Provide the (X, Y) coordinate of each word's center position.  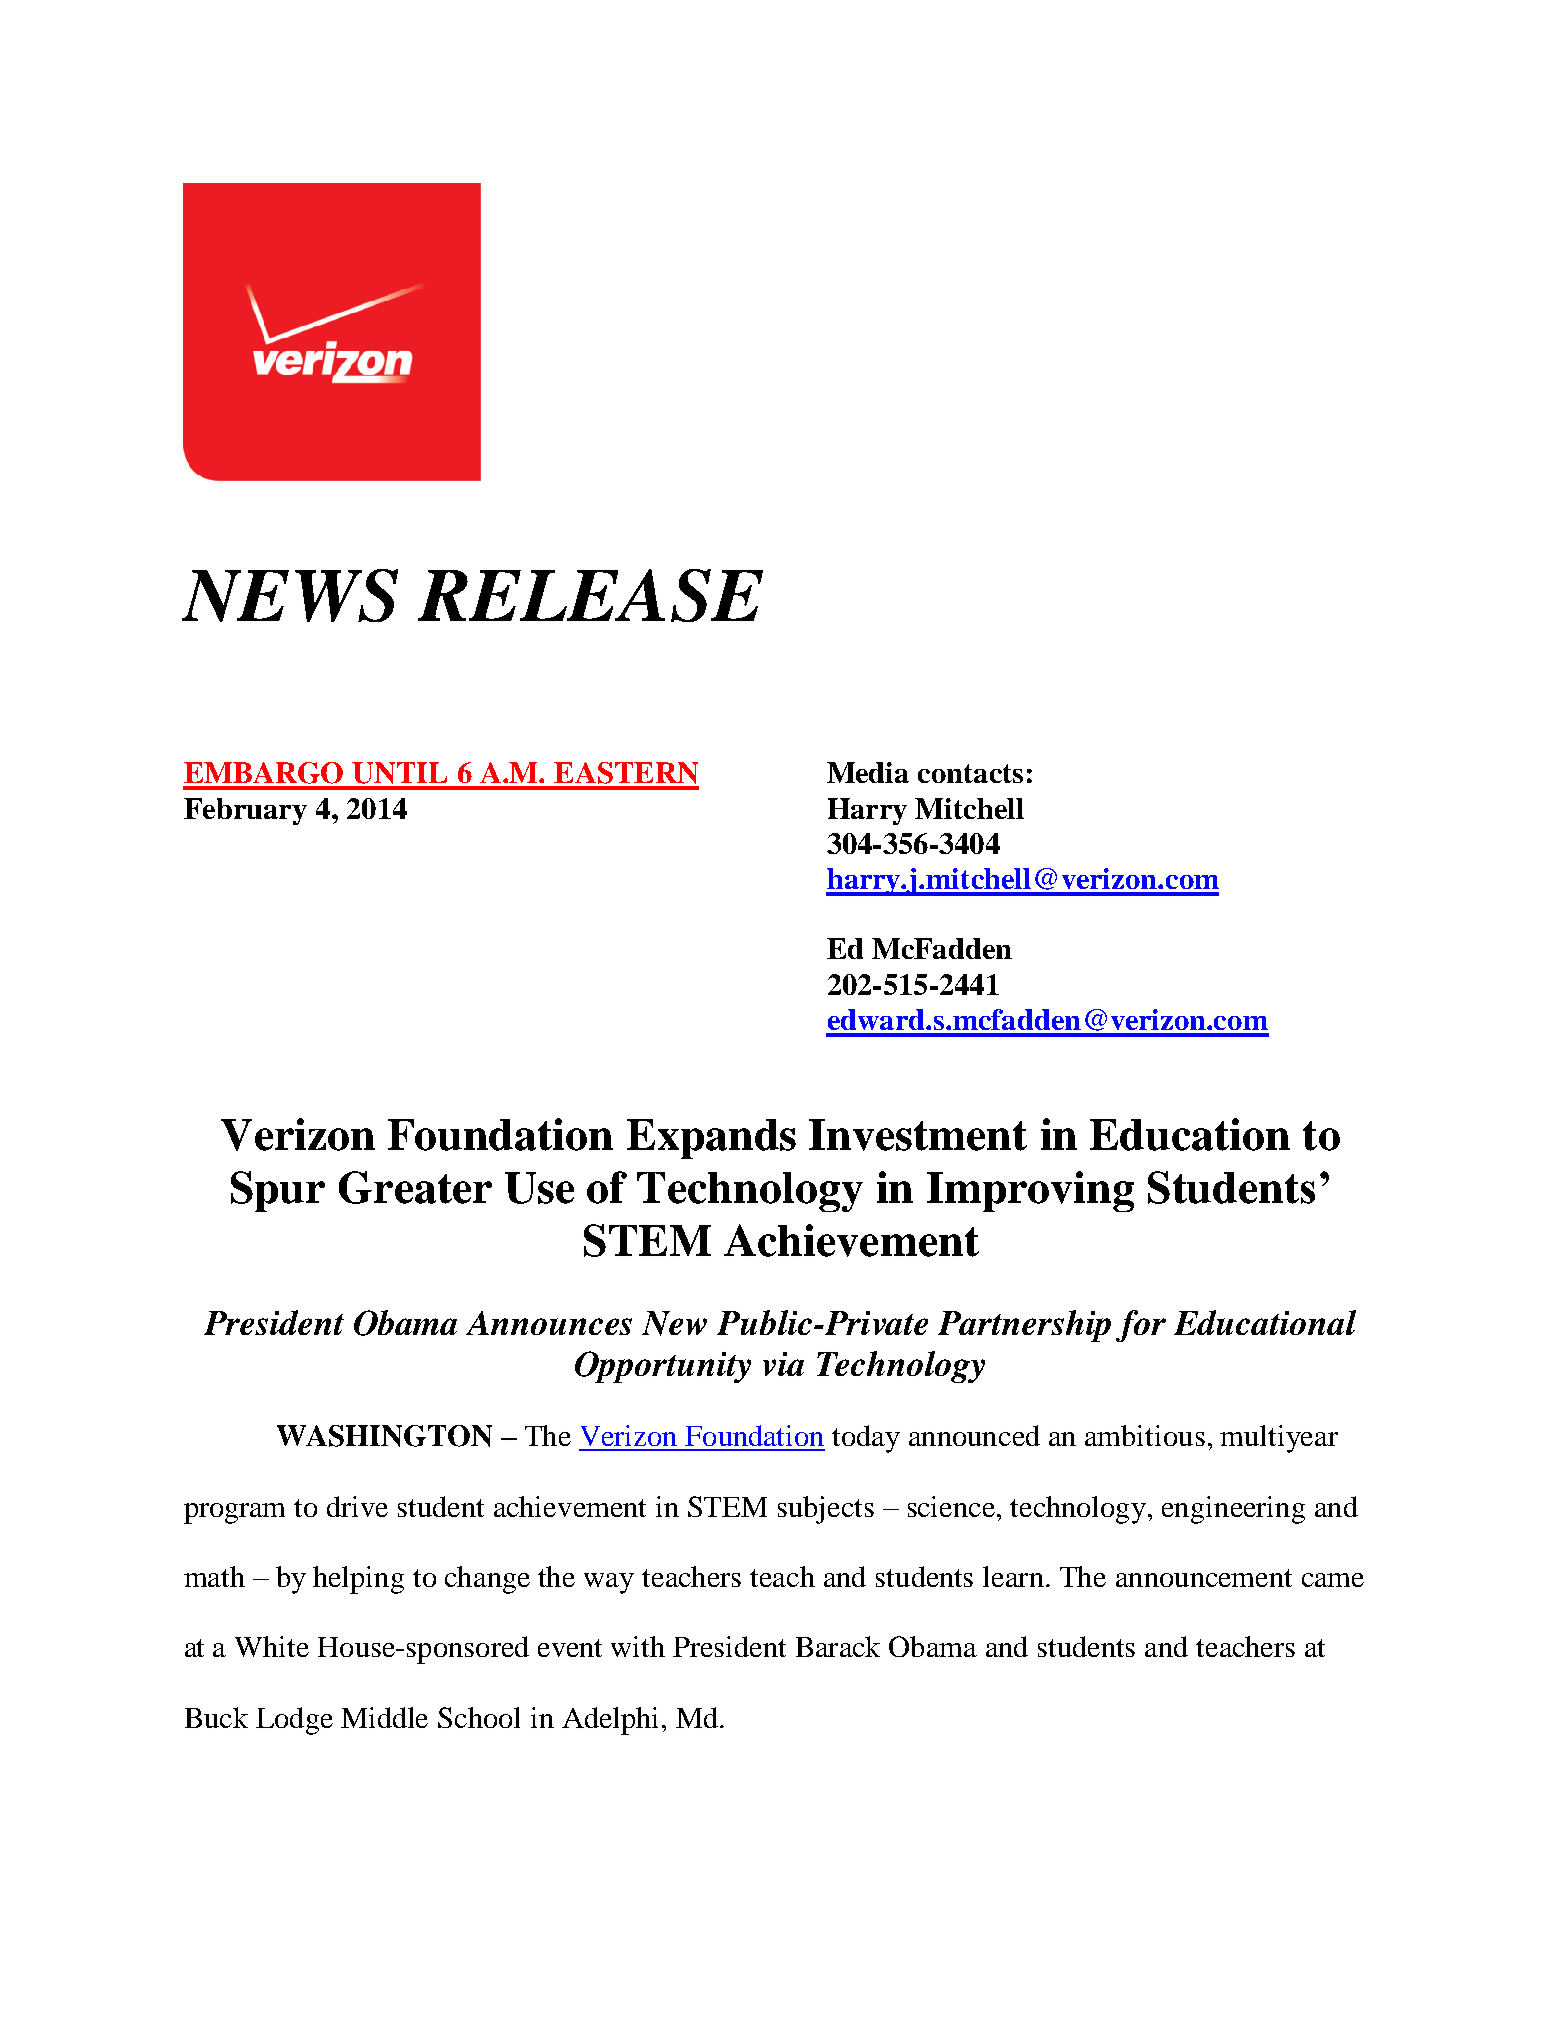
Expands (711, 1139)
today (866, 1439)
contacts (970, 773)
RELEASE (590, 595)
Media (868, 772)
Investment (918, 1135)
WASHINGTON (384, 1436)
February (245, 811)
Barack (838, 1646)
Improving (1030, 1191)
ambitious (1145, 1435)
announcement (1204, 1578)
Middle (384, 1717)
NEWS (290, 595)
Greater (415, 1187)
